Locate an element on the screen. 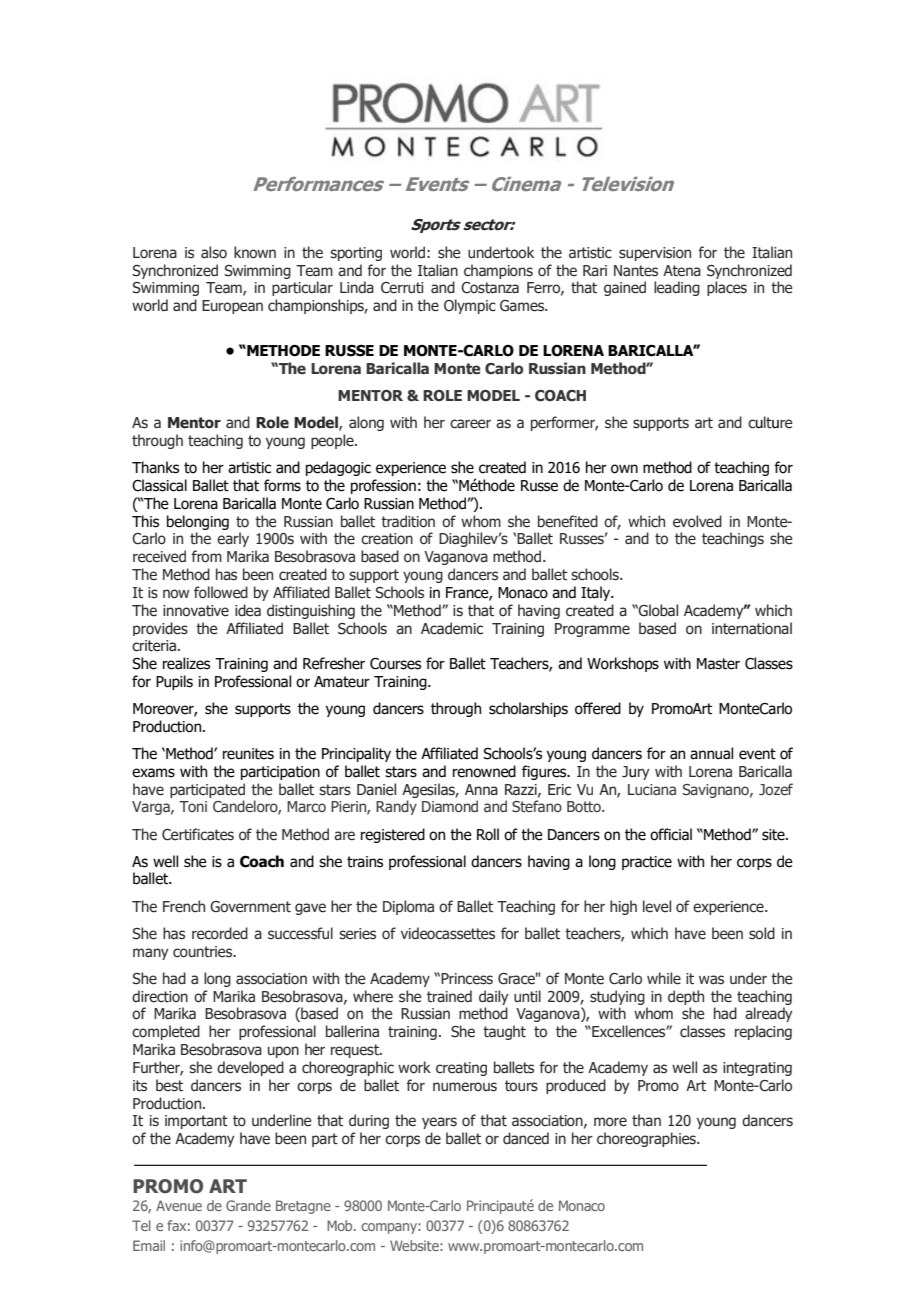 This screenshot has height=1308, width=924. trained is located at coordinates (449, 996).
